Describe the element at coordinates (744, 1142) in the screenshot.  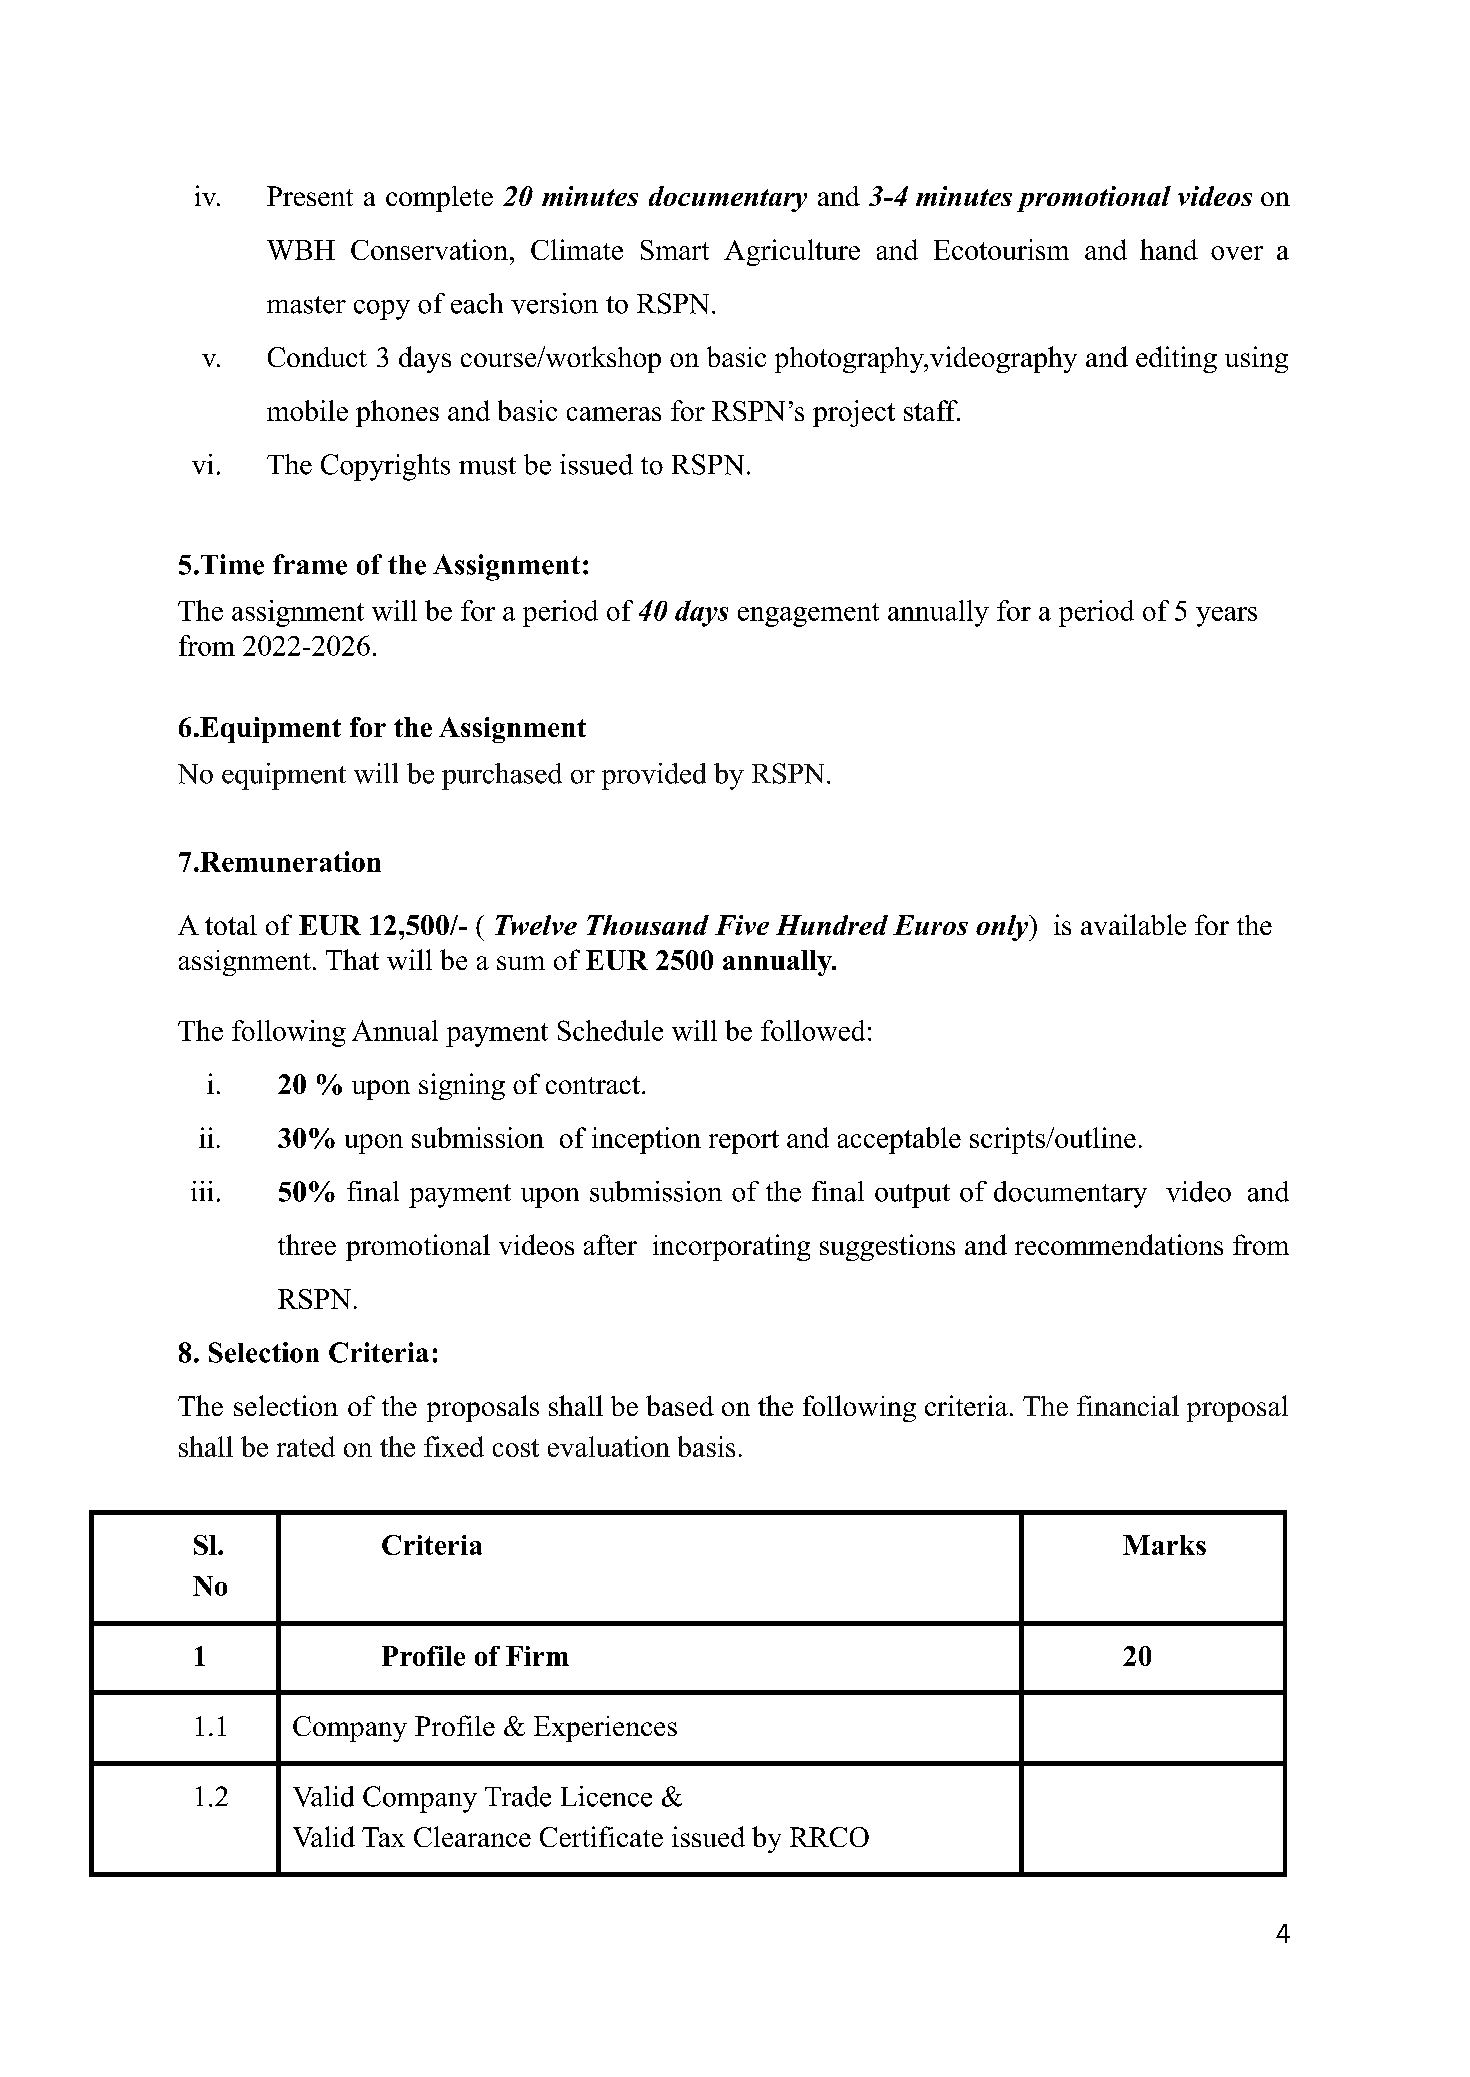
I see `report` at that location.
